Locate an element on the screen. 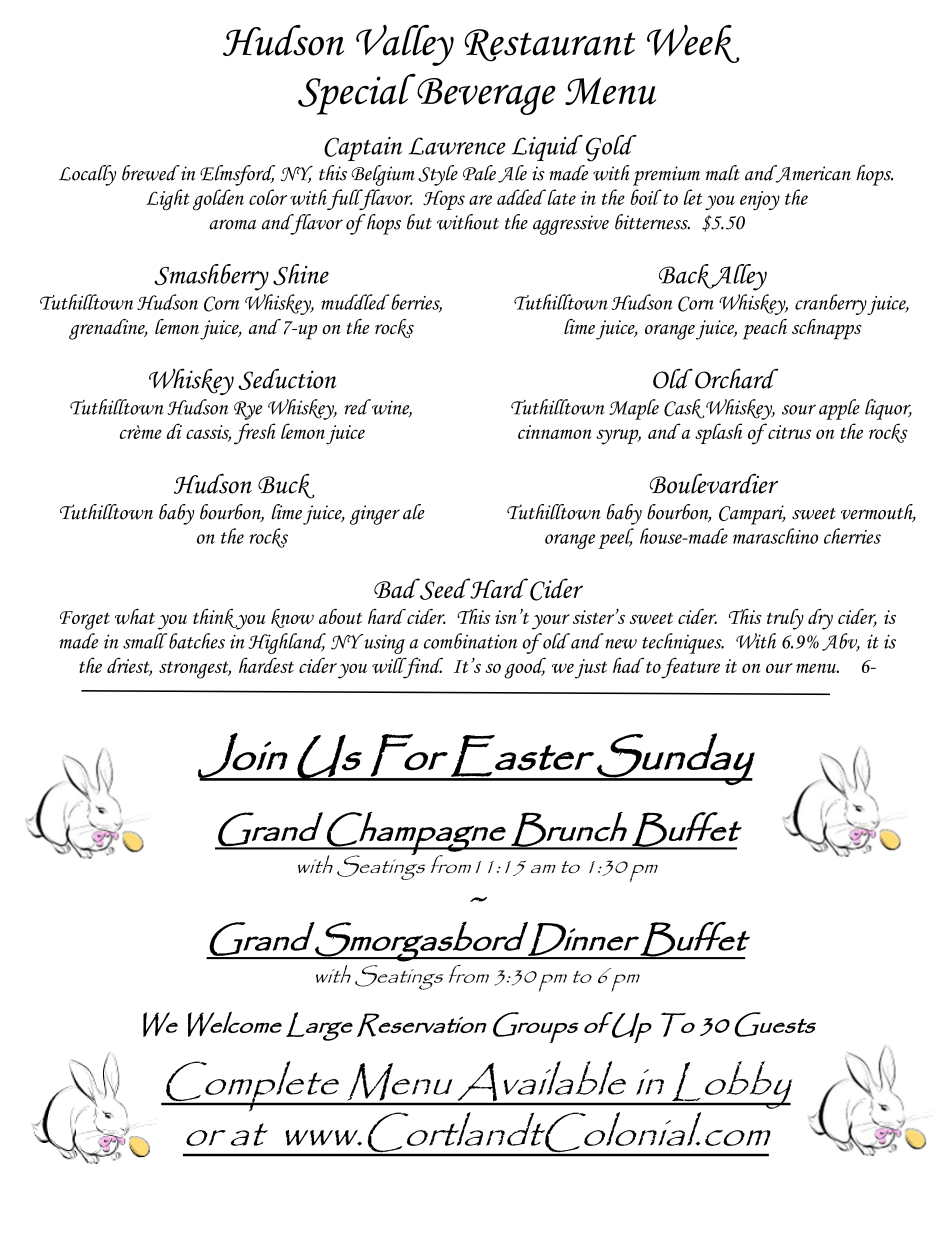  Light is located at coordinates (168, 199).
